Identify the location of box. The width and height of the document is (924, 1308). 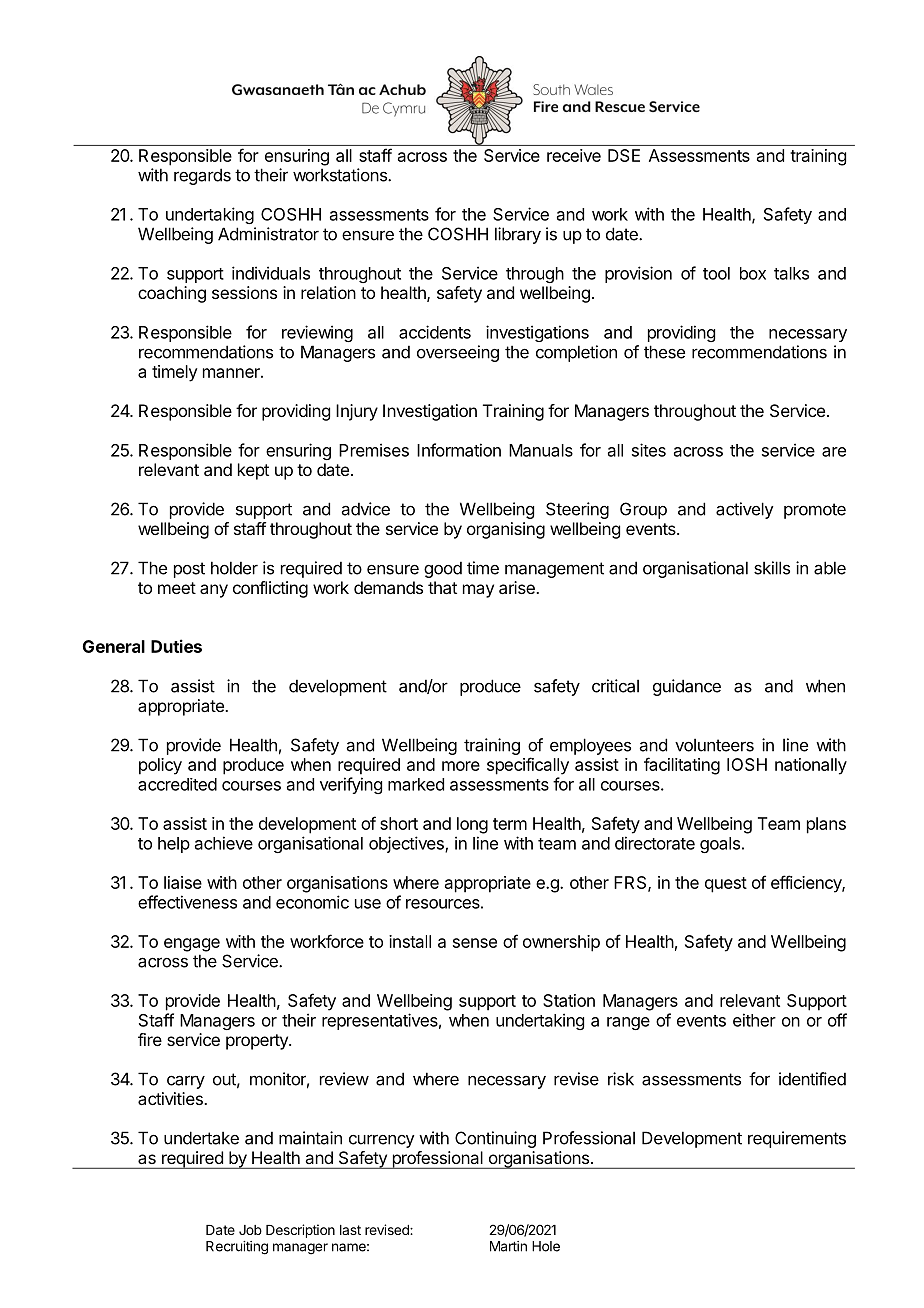
(753, 273).
